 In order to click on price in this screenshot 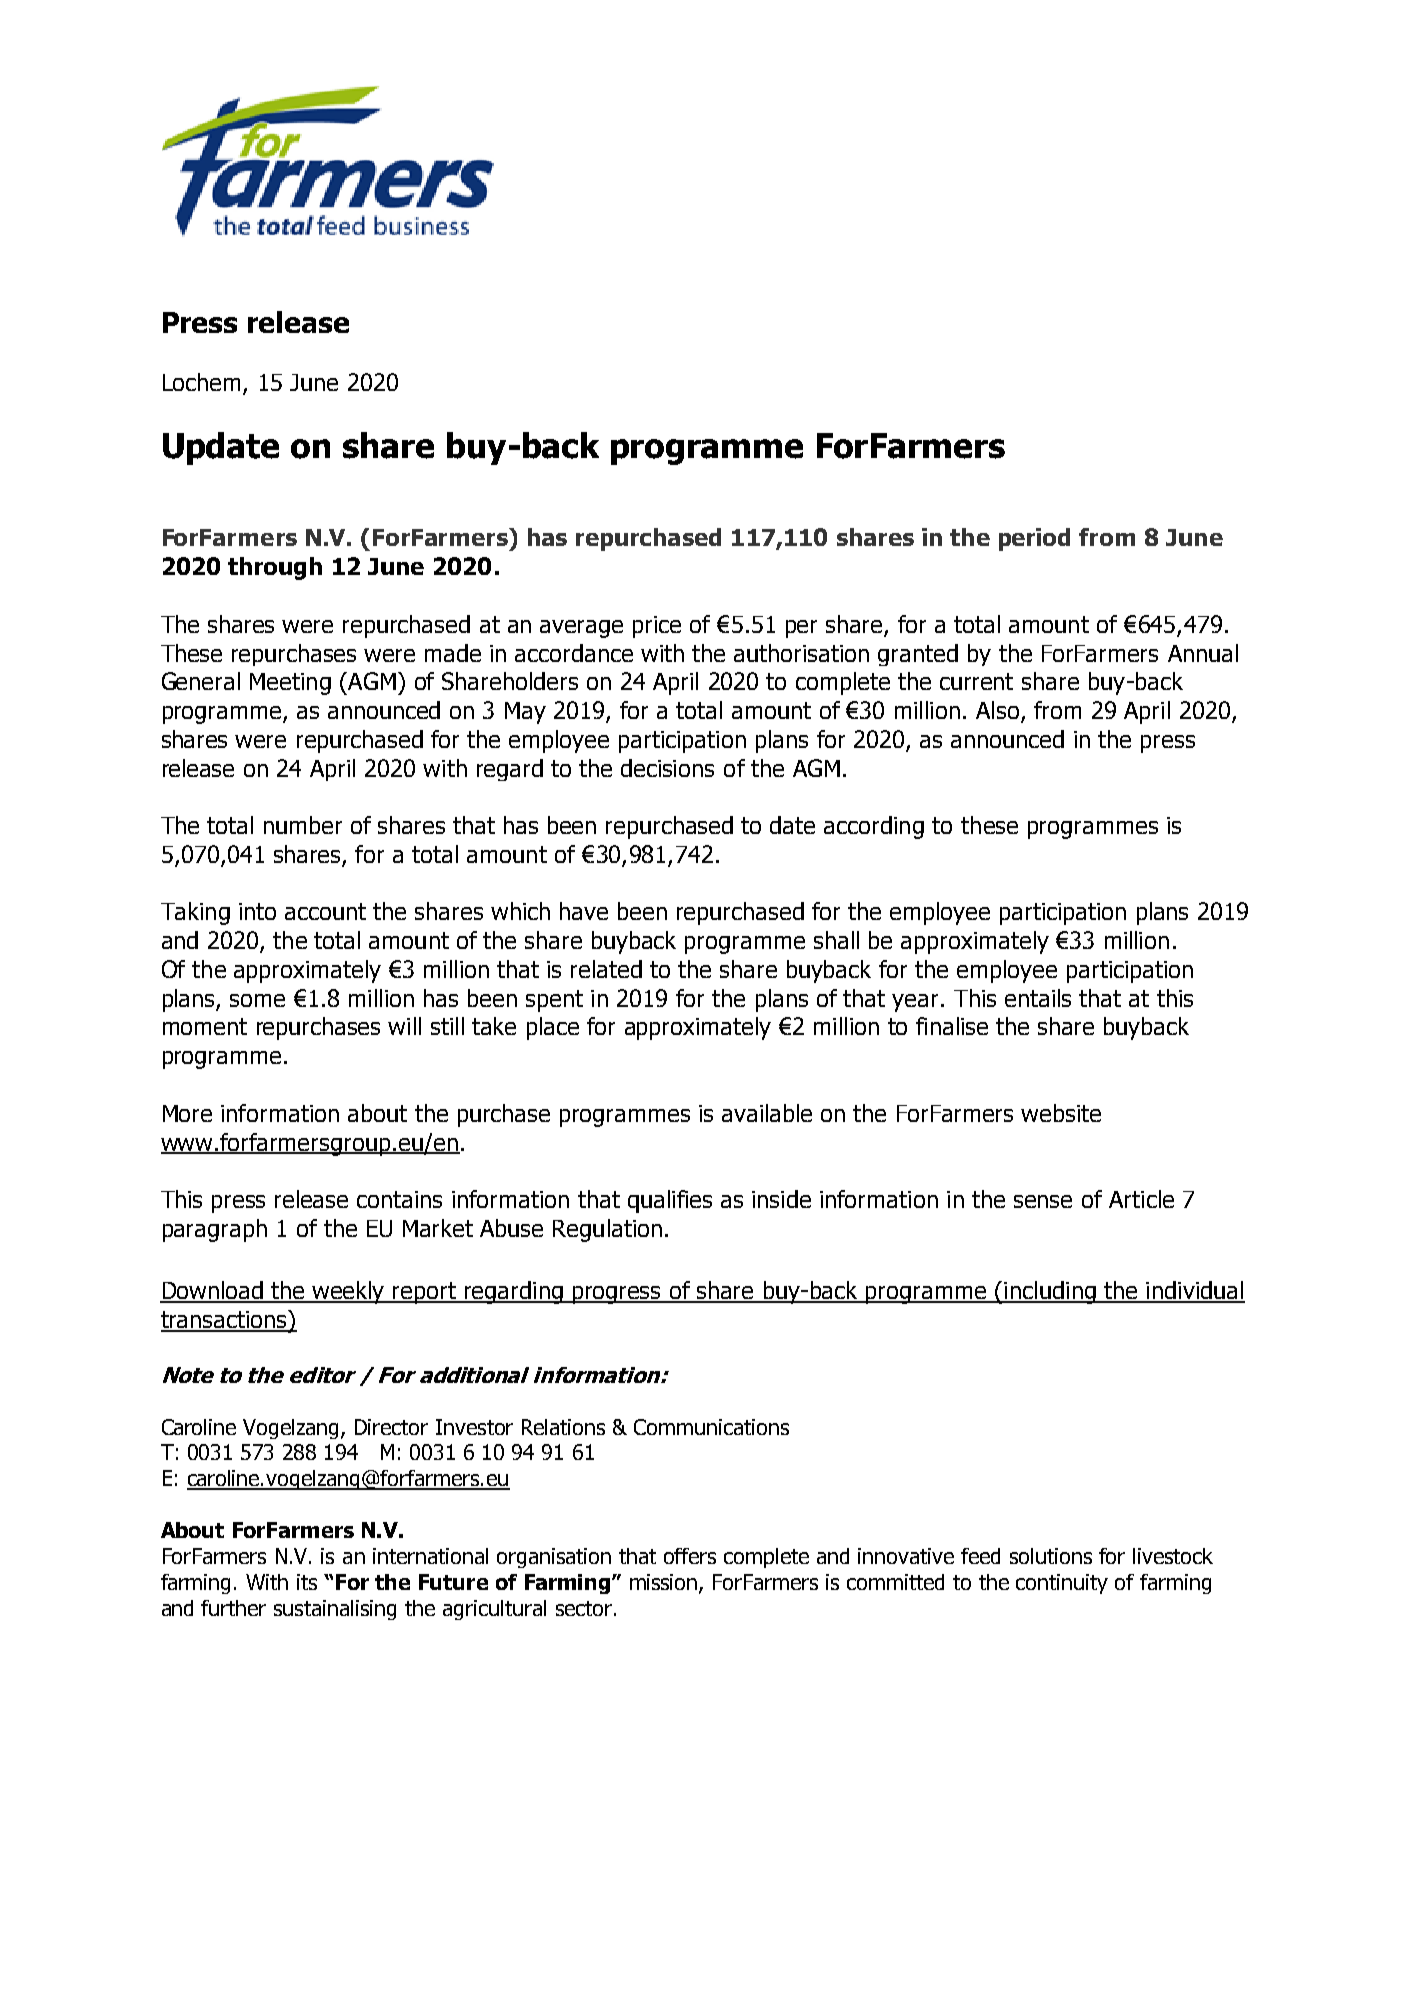, I will do `click(657, 627)`.
